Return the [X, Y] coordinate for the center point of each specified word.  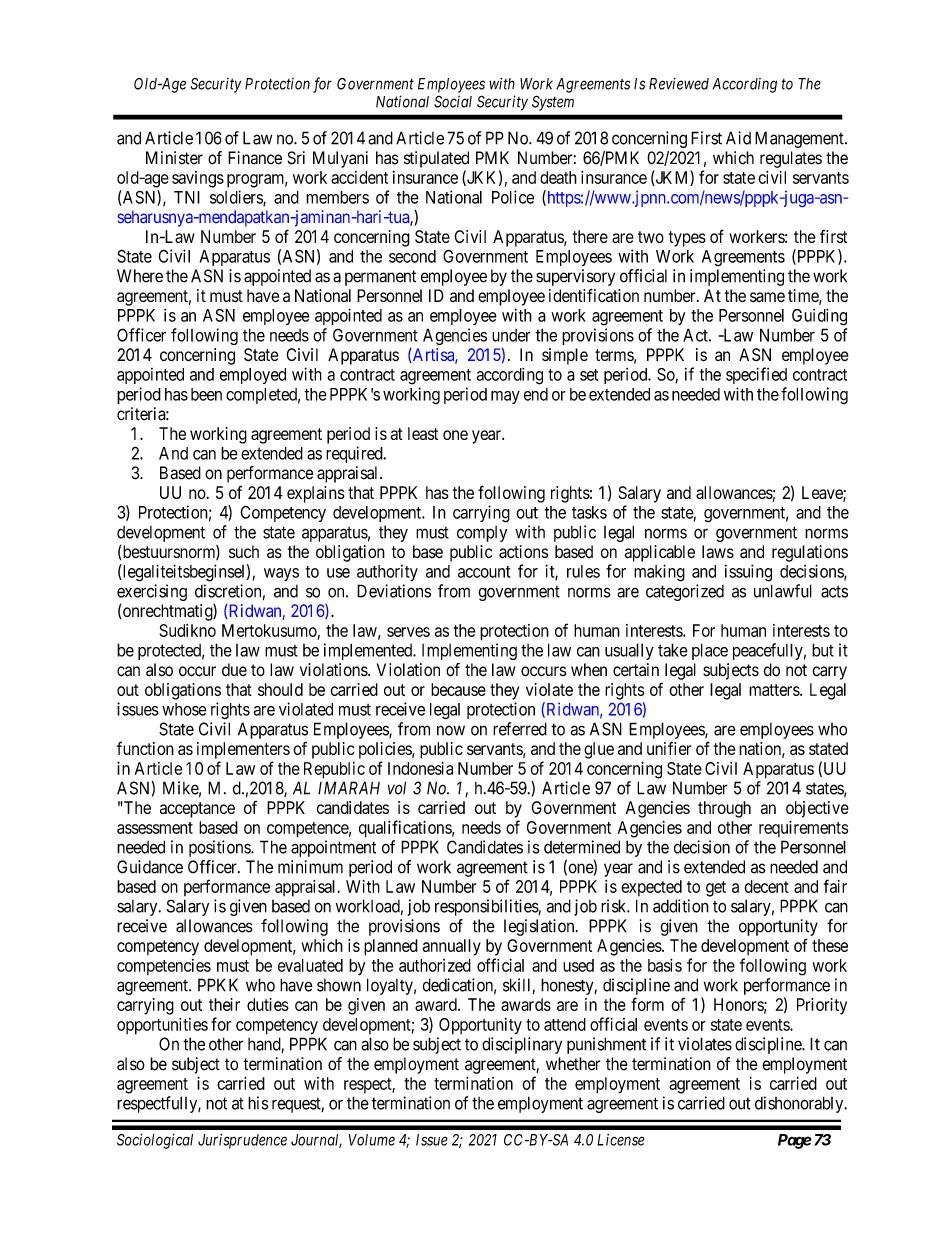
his [258, 1103]
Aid [738, 138]
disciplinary [522, 1045]
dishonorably [800, 1104]
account [484, 572]
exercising [152, 594]
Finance [255, 158]
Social [453, 101]
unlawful [783, 591]
